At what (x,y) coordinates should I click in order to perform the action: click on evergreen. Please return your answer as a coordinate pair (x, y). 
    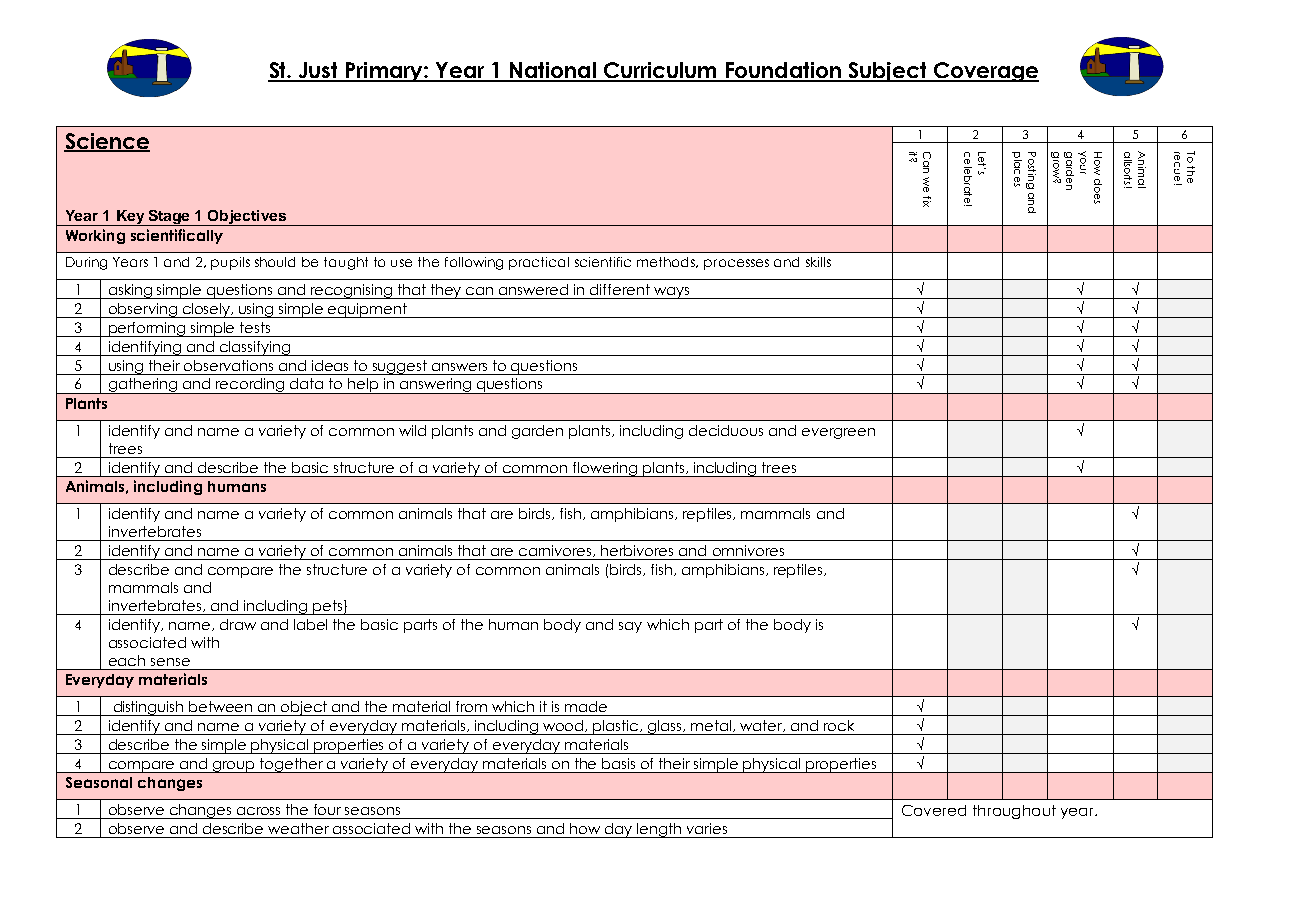
    Looking at the image, I should click on (838, 433).
